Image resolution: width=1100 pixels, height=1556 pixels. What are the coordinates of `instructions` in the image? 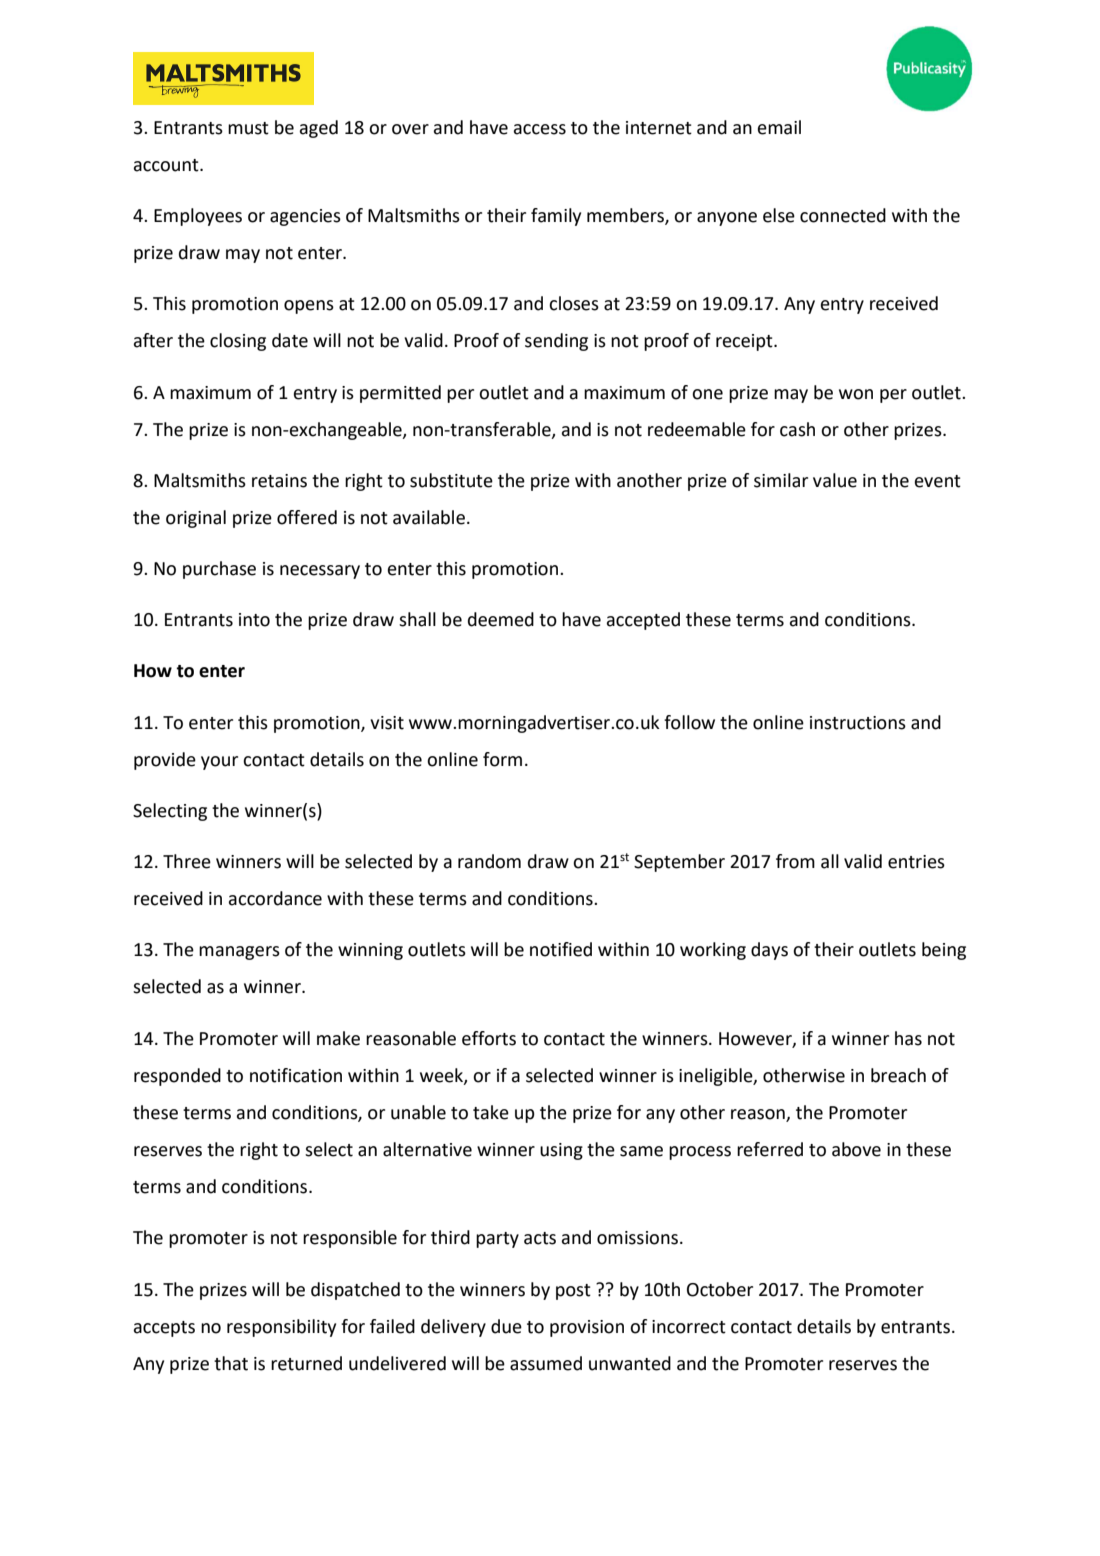 It's located at (858, 723).
